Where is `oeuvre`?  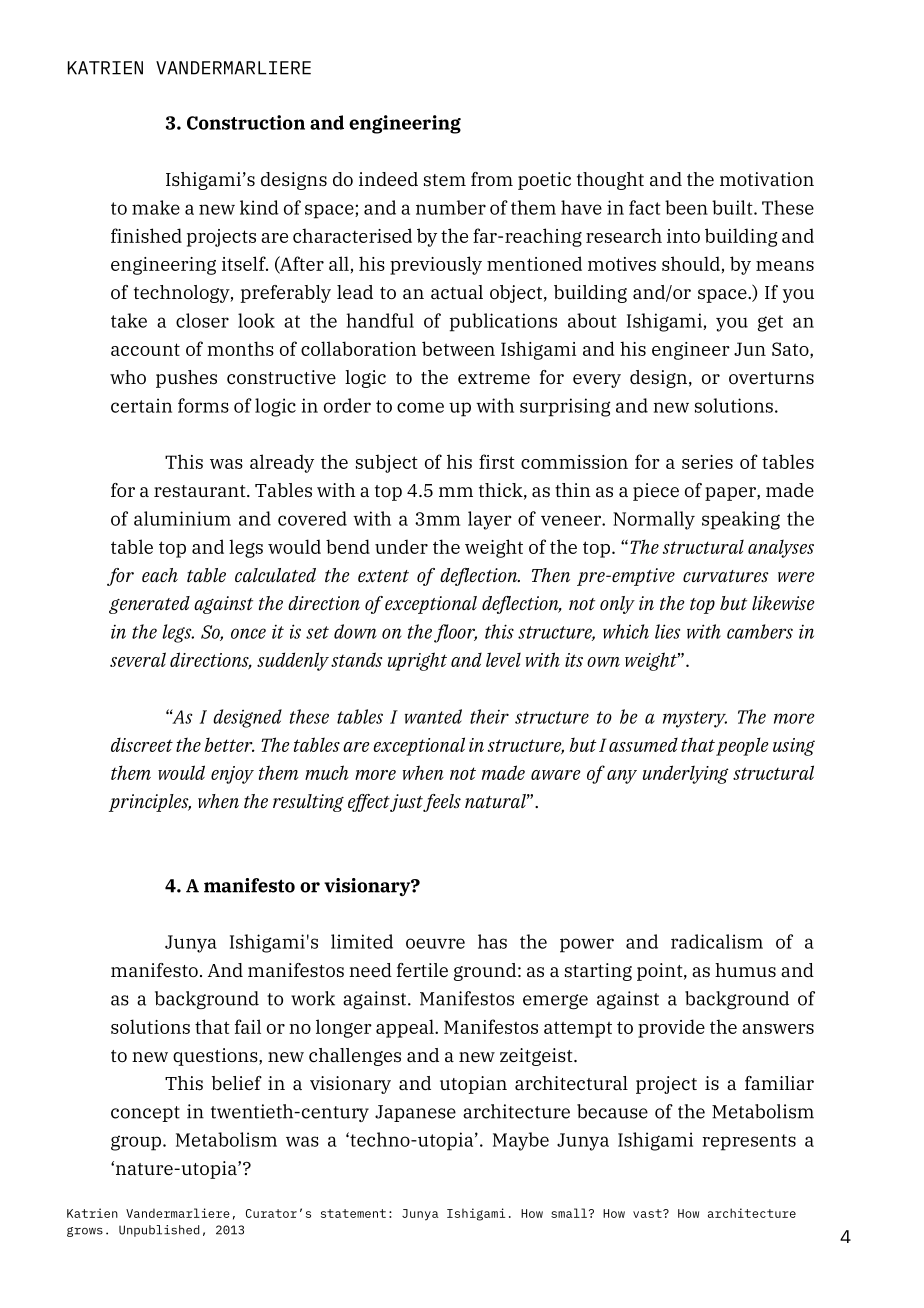 oeuvre is located at coordinates (435, 943).
